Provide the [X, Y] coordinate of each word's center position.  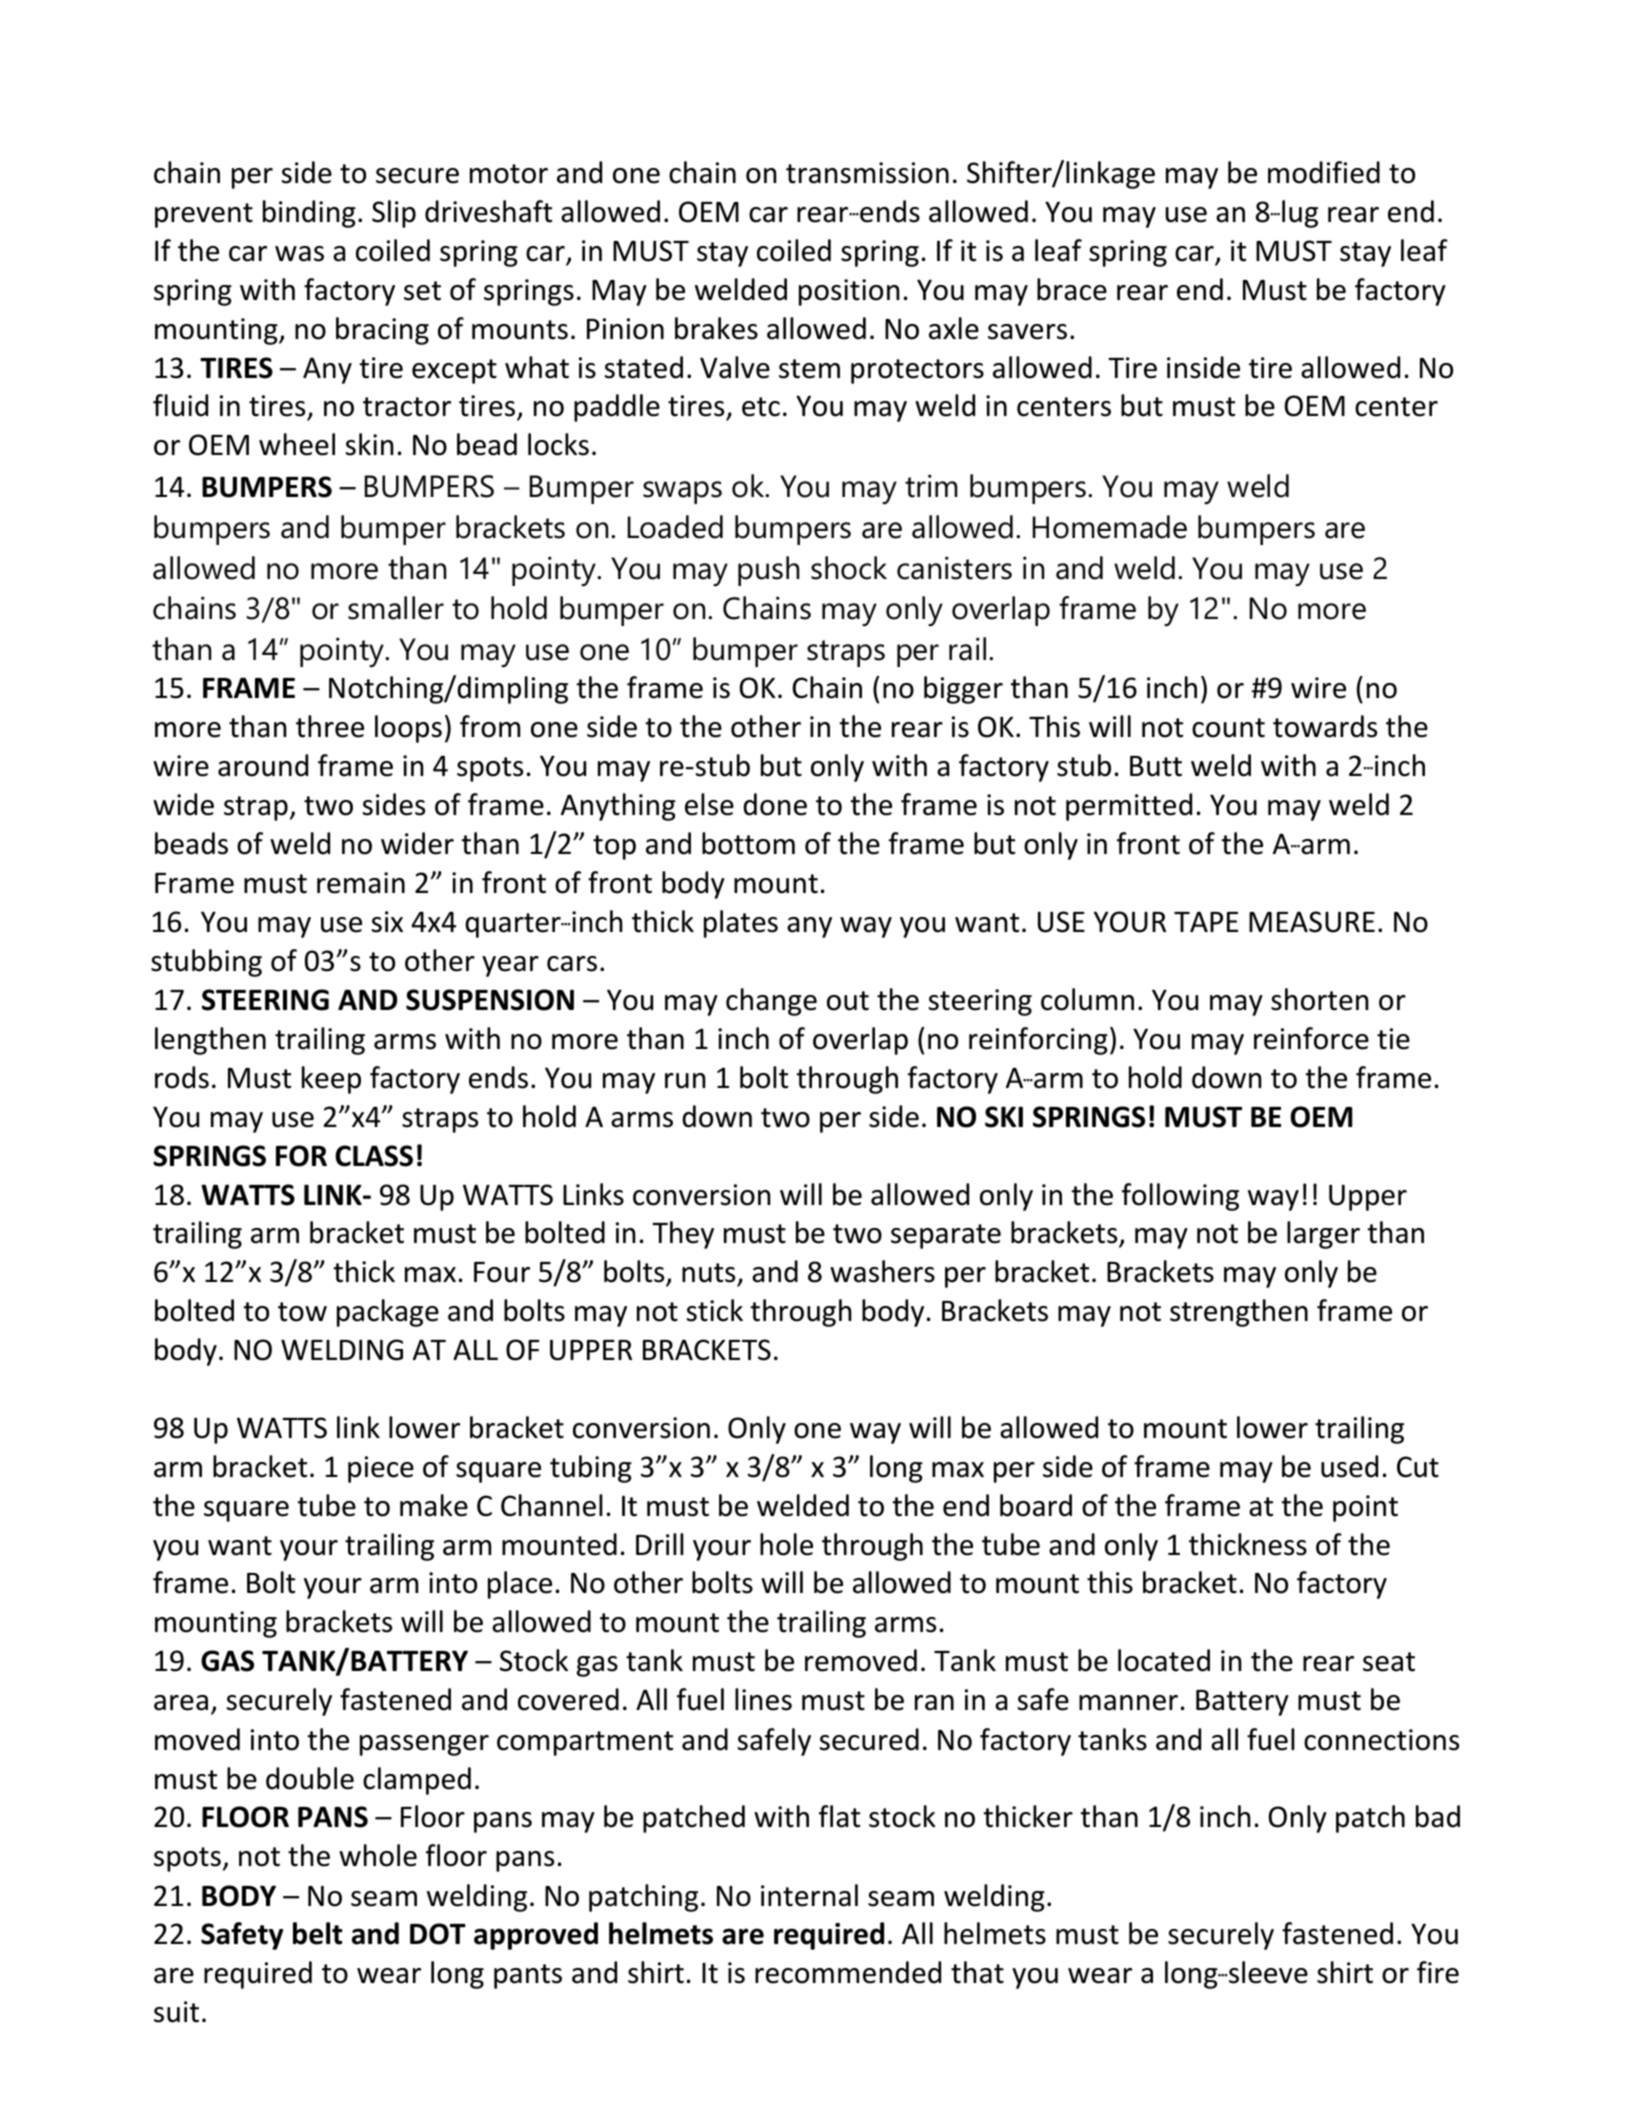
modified [1324, 172]
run [685, 1081]
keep [331, 1080]
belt [317, 1933]
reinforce [1311, 1038]
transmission [867, 173]
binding [309, 214]
